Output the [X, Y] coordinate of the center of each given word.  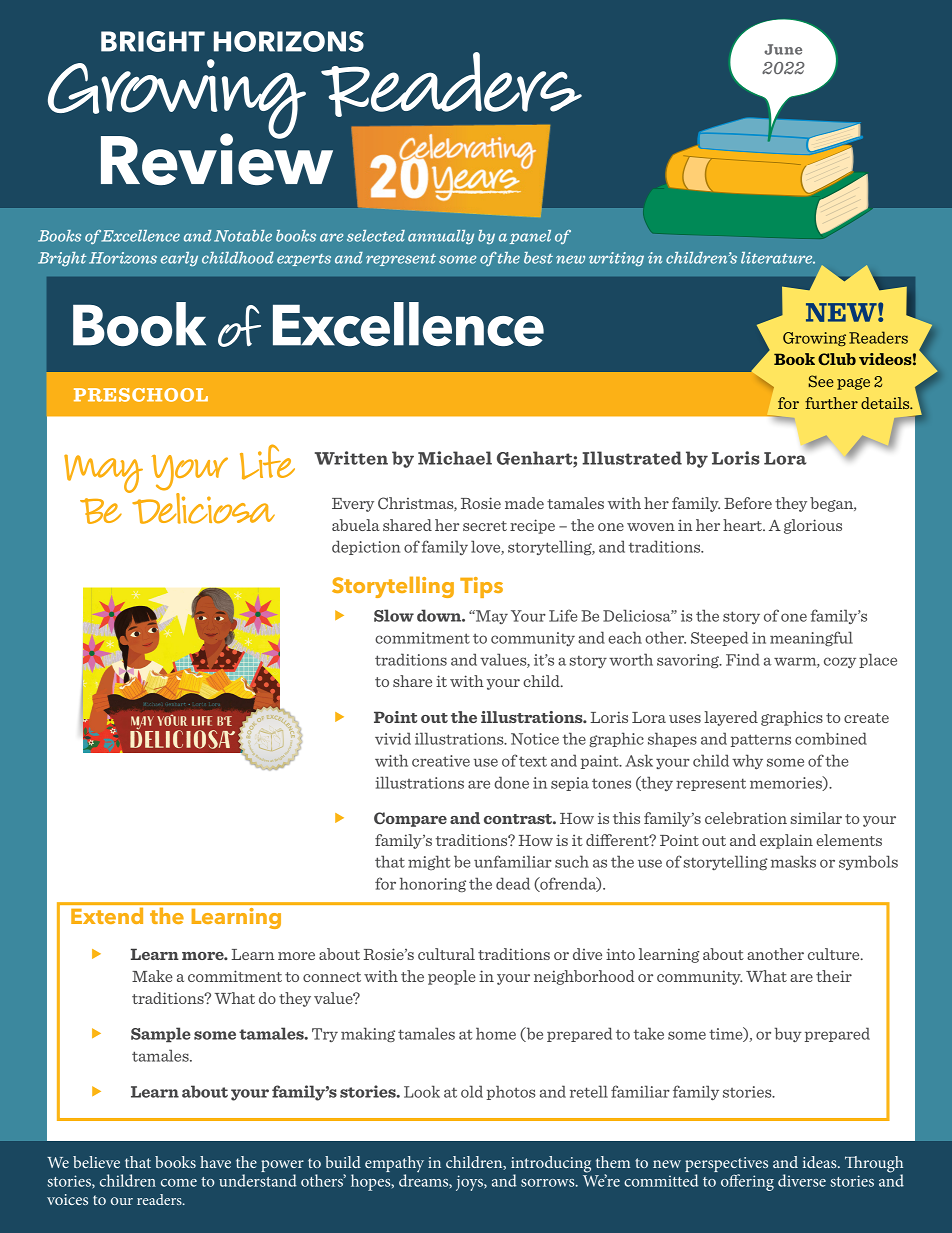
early [179, 259]
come [179, 1183]
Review [217, 158]
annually [441, 237]
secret [485, 526]
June [783, 49]
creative [441, 761]
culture [835, 954]
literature [778, 258]
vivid [393, 738]
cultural [446, 954]
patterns [761, 740]
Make [152, 976]
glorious [813, 526]
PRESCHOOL [141, 395]
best [538, 258]
